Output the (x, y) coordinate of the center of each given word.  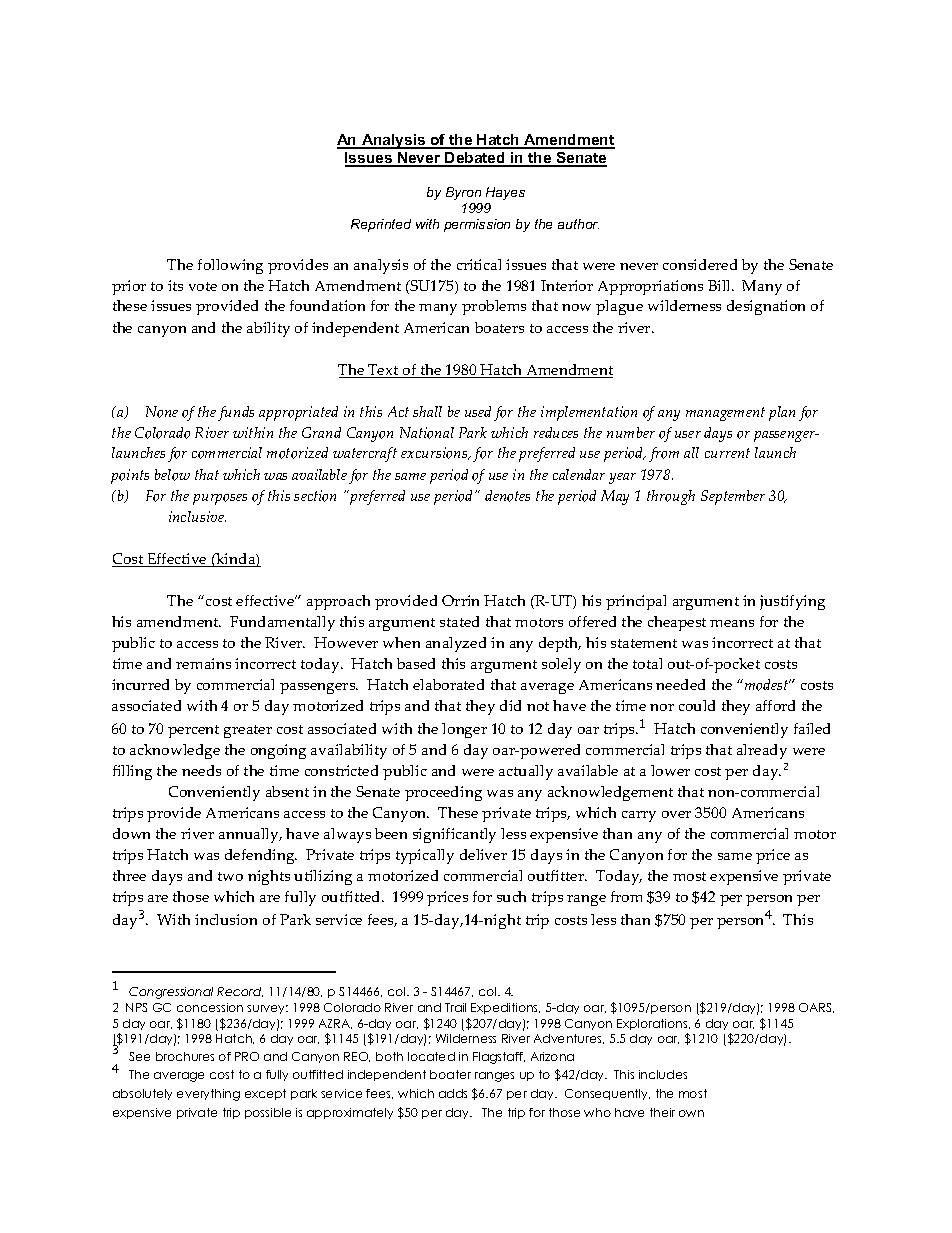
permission (477, 225)
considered (700, 264)
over (676, 814)
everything (208, 1095)
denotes (507, 496)
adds (453, 1093)
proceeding (443, 793)
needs (201, 770)
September (733, 497)
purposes (220, 499)
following (230, 266)
